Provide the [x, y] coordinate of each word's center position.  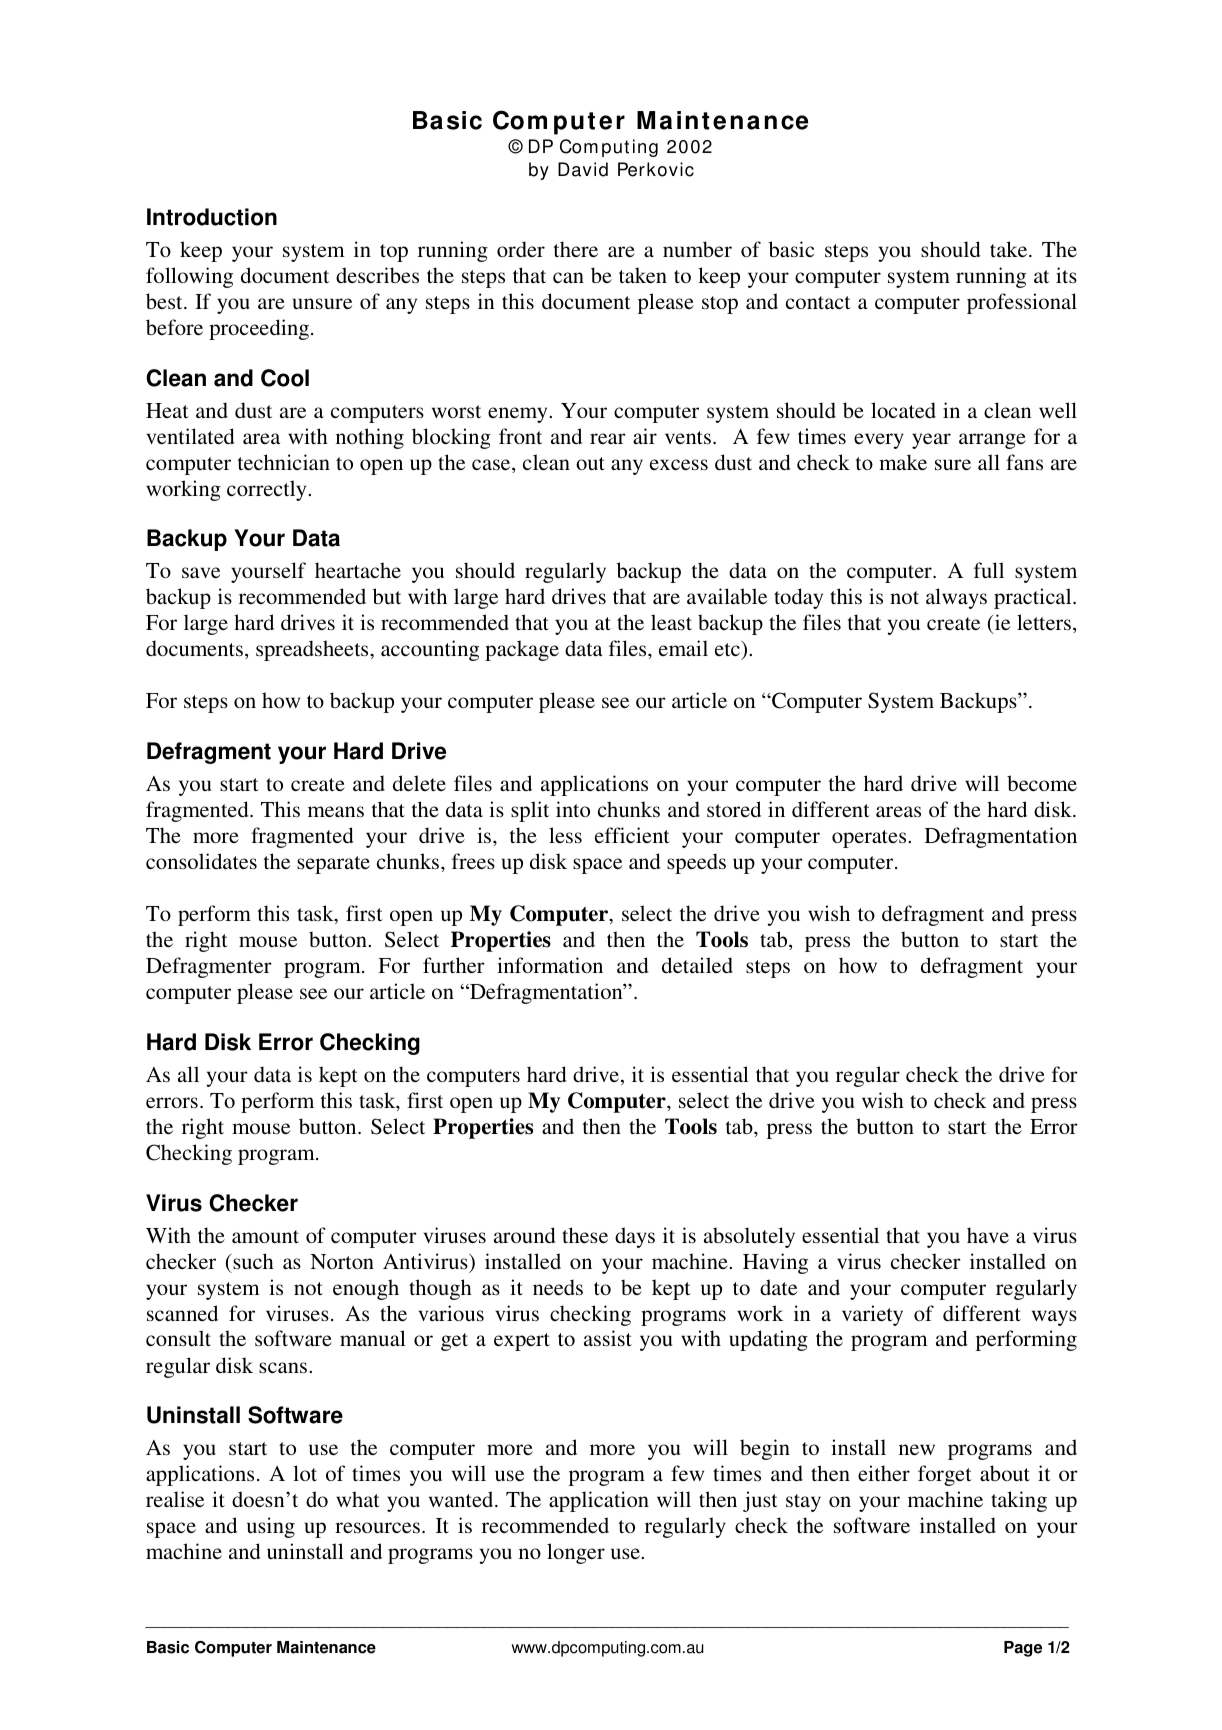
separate [333, 865]
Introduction [212, 217]
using [271, 1527]
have [988, 1235]
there [576, 249]
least [671, 622]
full [989, 570]
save [201, 573]
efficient [632, 835]
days [635, 1237]
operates [870, 839]
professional [1022, 303]
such [253, 1261]
